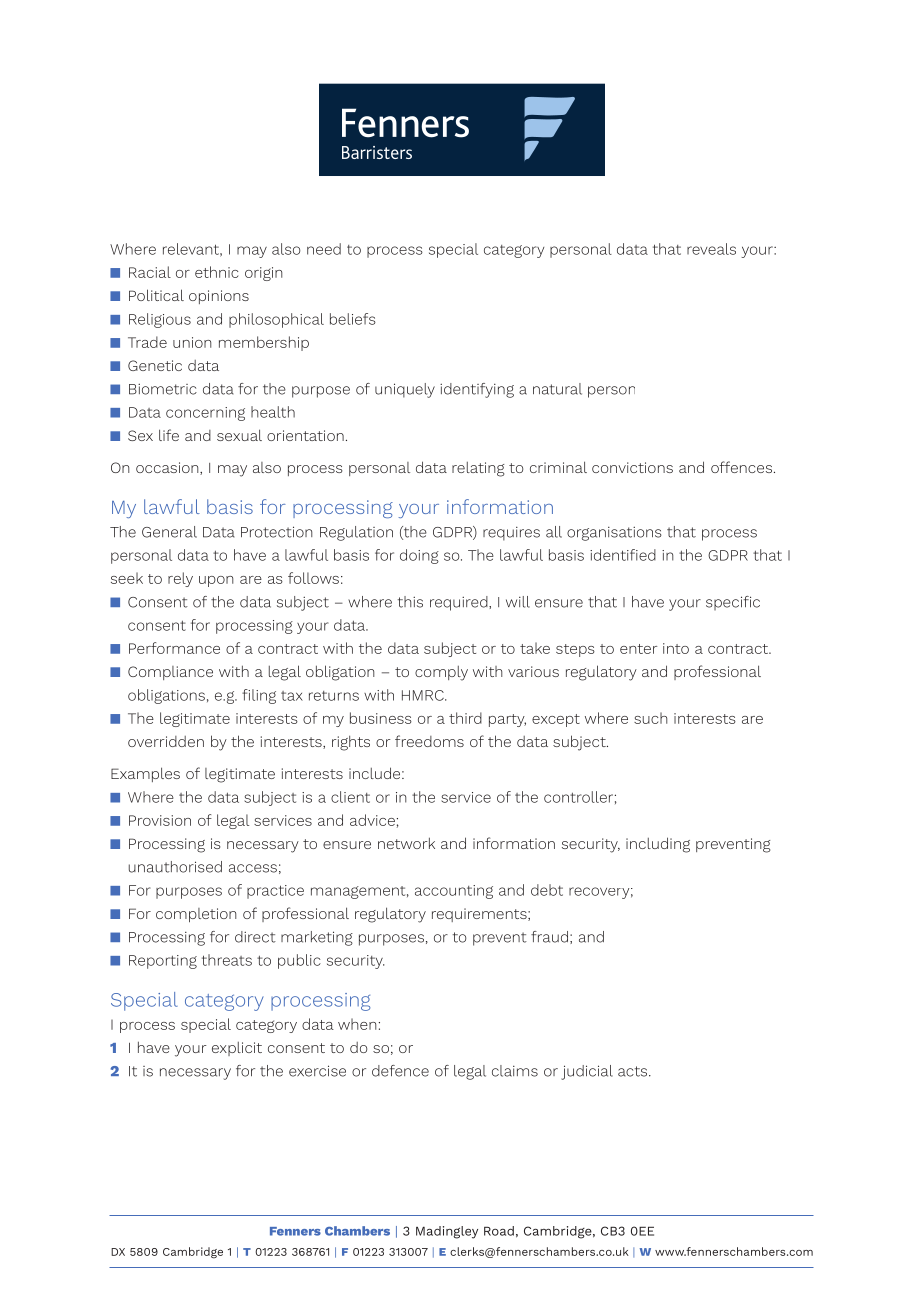  I want to click on General, so click(169, 532).
